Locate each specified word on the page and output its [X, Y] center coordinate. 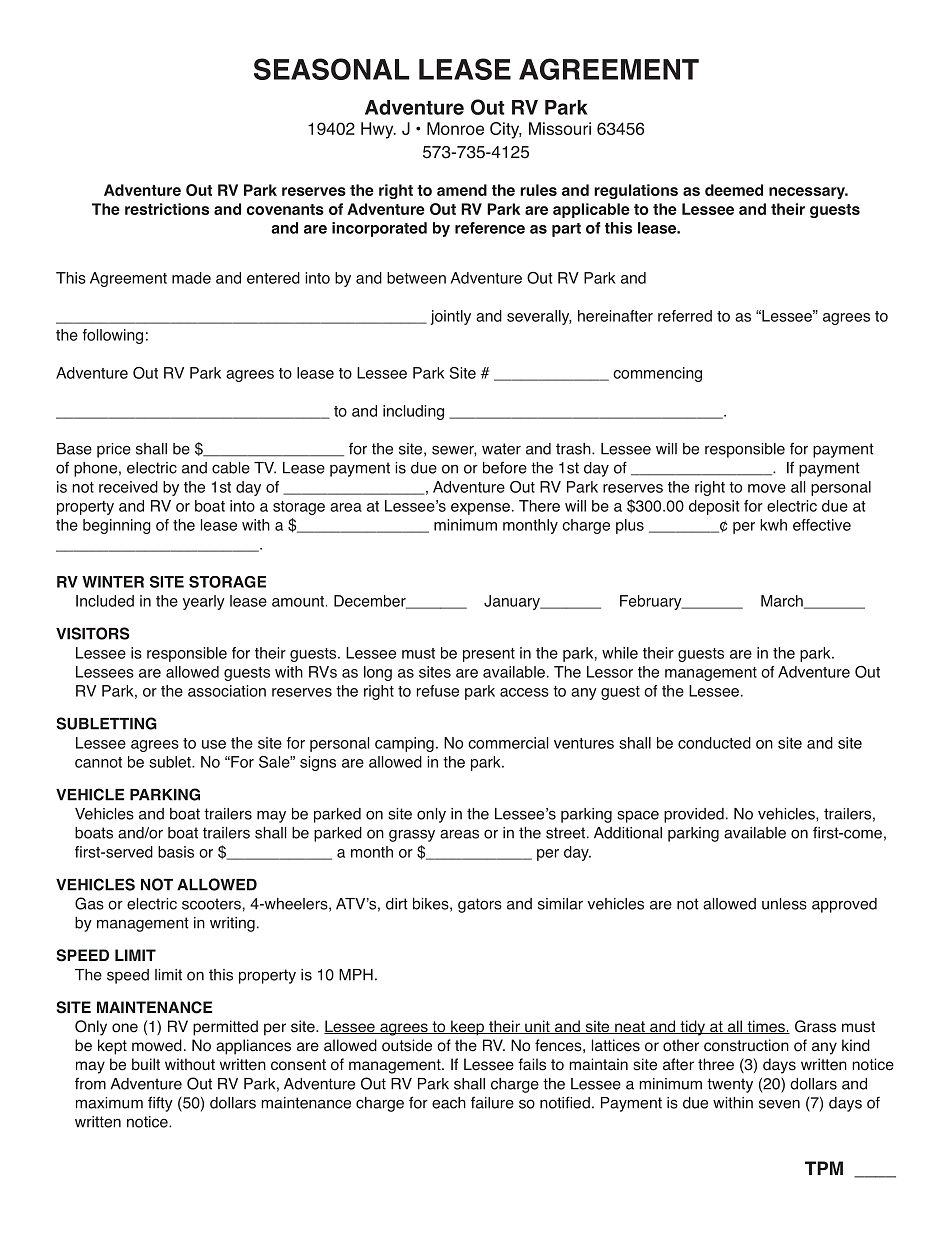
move [767, 488]
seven [779, 1104]
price [114, 450]
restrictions [167, 209]
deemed [734, 190]
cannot [98, 762]
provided [694, 815]
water [501, 449]
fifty [160, 1104]
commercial [508, 743]
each [449, 1103]
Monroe [455, 128]
